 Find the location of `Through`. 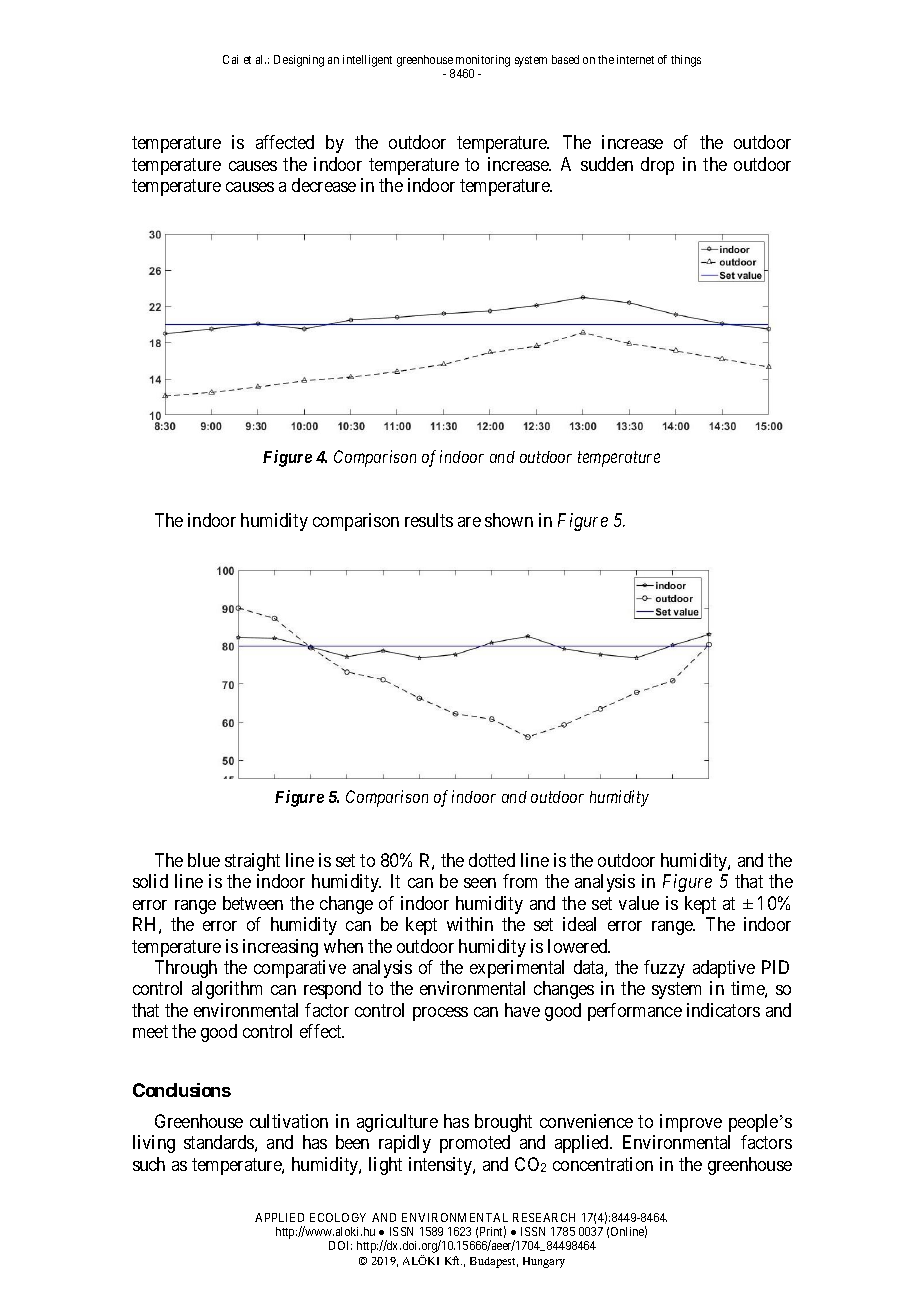

Through is located at coordinates (186, 969).
